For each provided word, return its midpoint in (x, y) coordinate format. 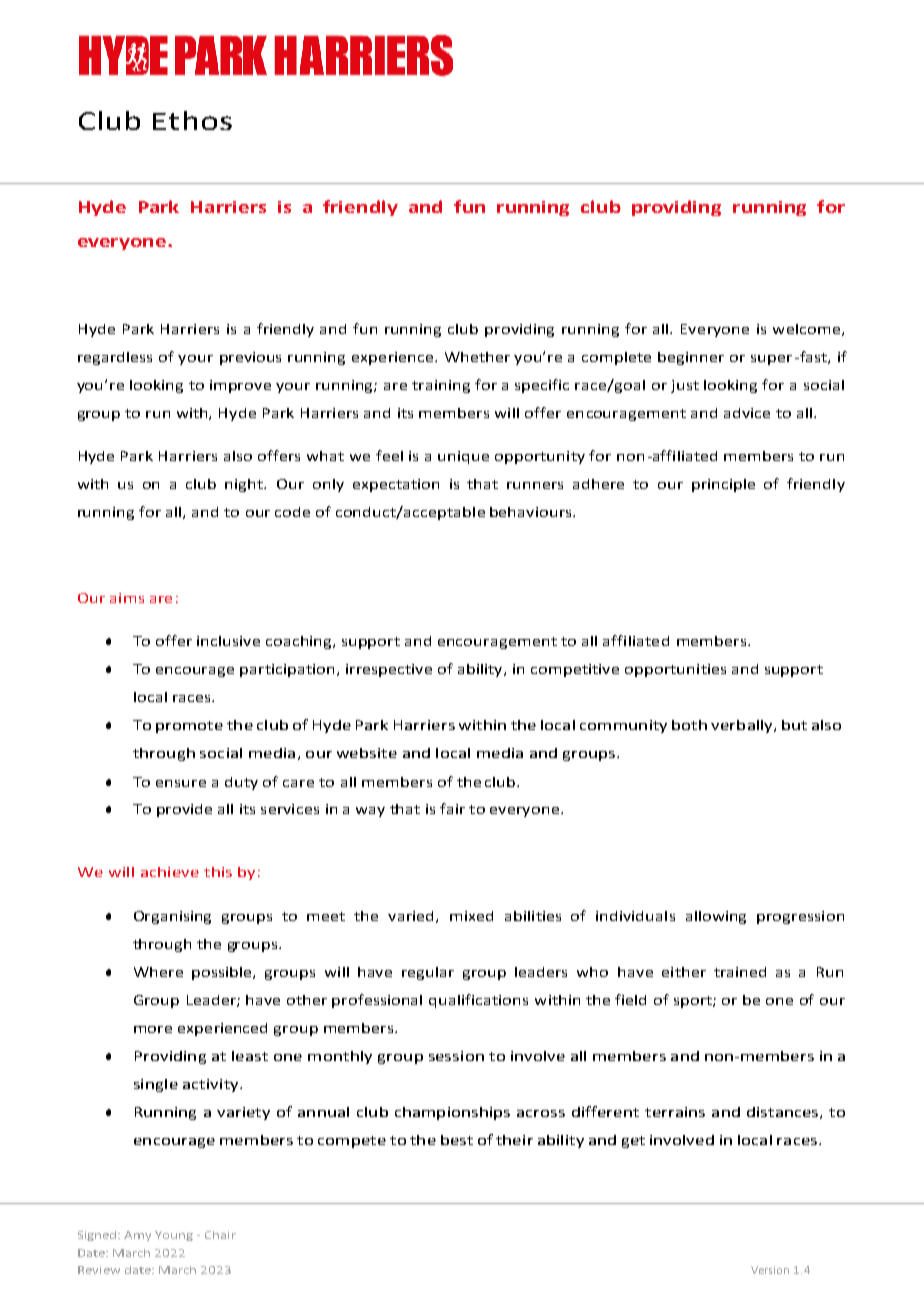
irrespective (389, 670)
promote (189, 727)
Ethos (192, 120)
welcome (806, 329)
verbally (743, 726)
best (457, 1140)
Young (174, 1236)
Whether (477, 357)
